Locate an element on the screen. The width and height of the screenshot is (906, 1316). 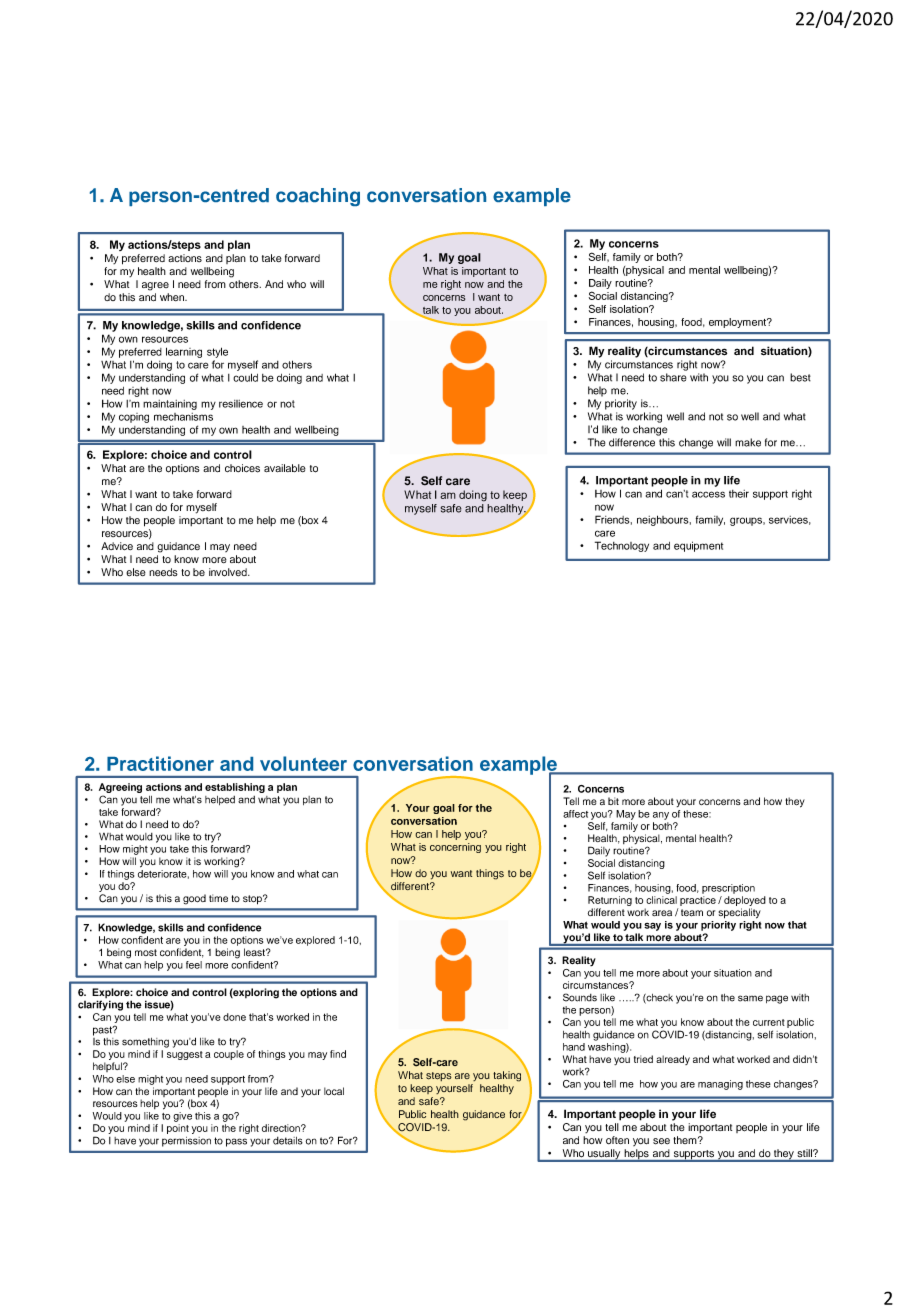
when is located at coordinates (173, 297).
